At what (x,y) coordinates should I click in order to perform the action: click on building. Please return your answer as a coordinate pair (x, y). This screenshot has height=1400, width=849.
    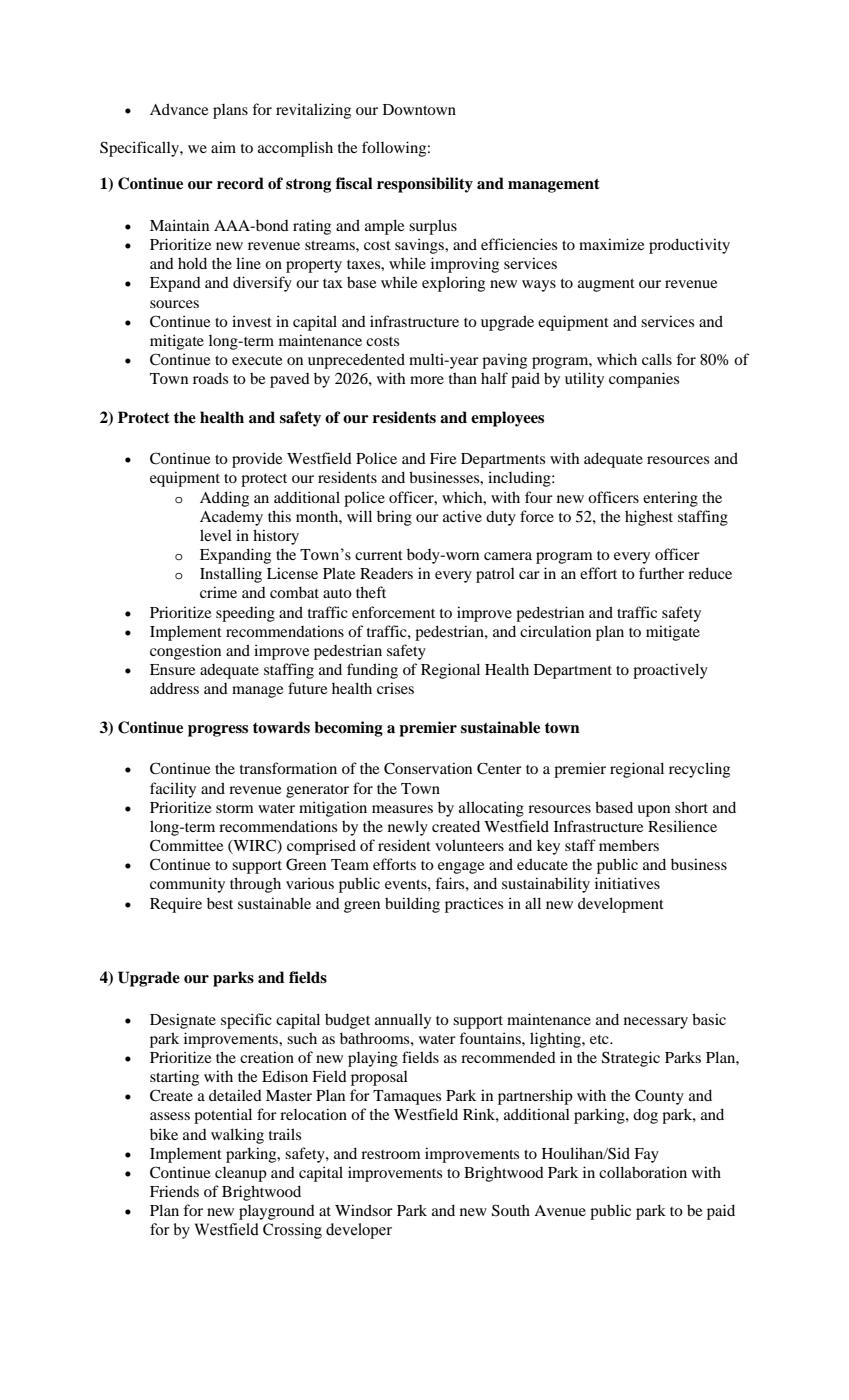
    Looking at the image, I should click on (412, 905).
